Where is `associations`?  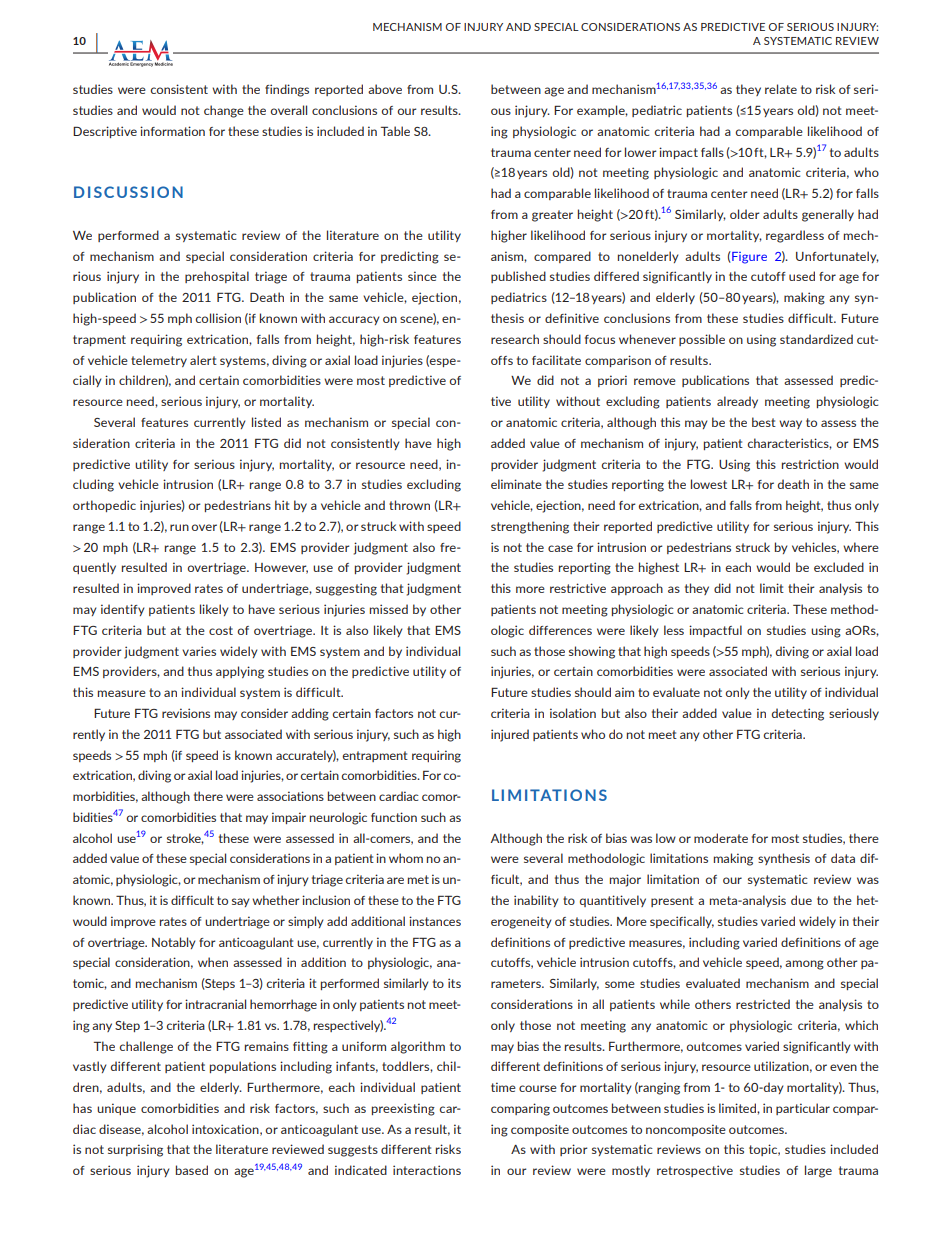 associations is located at coordinates (290, 796).
